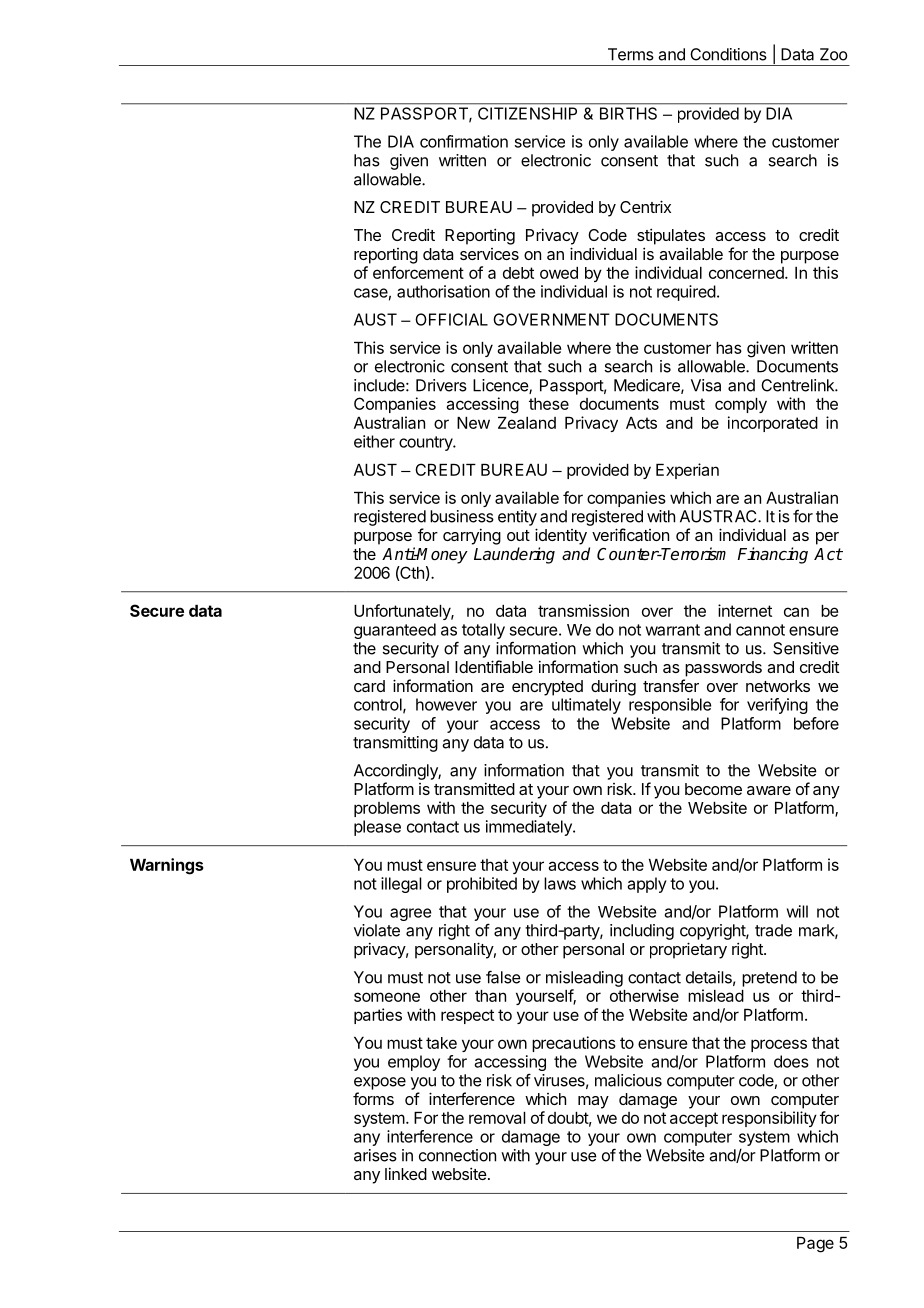  Describe the element at coordinates (494, 666) in the screenshot. I see `Identifiable` at that location.
